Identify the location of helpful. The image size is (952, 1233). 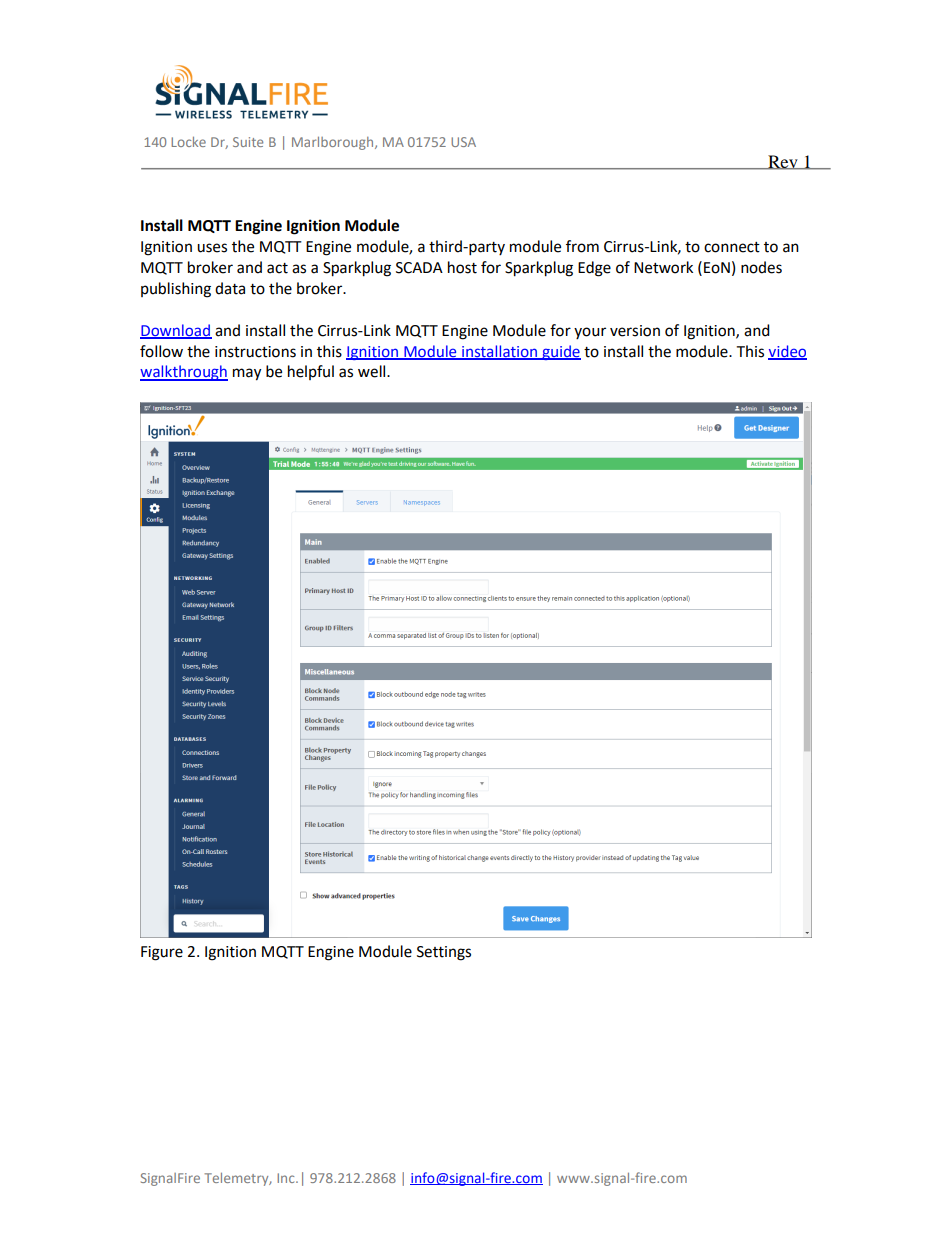
(311, 372).
